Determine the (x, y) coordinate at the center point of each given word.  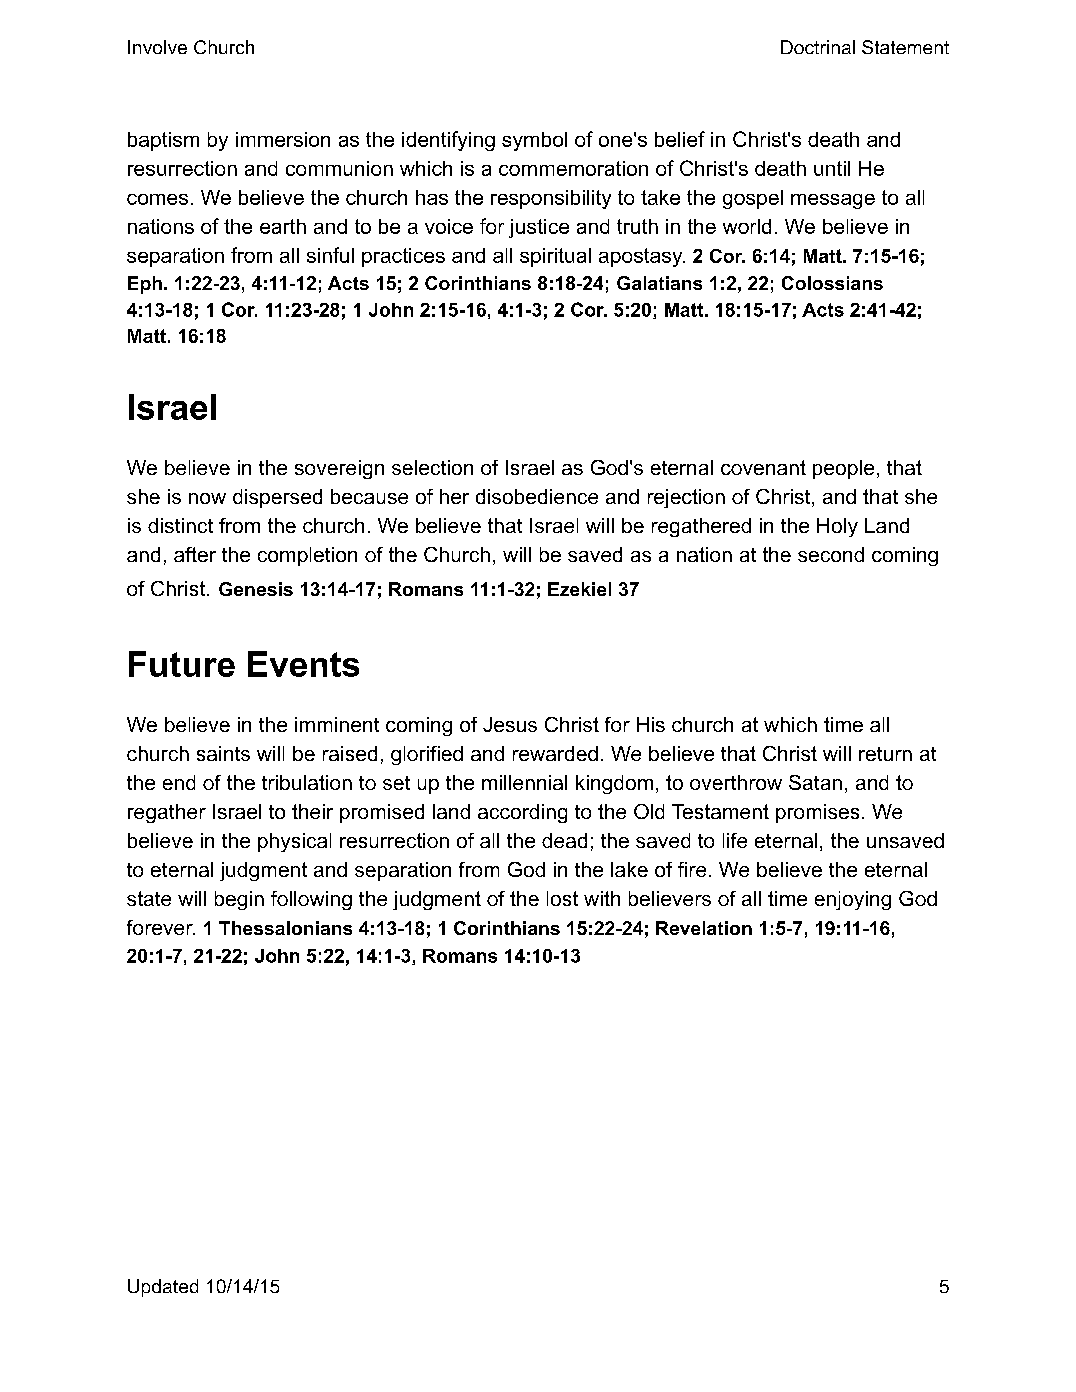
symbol (534, 141)
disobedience (537, 496)
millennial (524, 782)
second (831, 554)
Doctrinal (818, 47)
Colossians (832, 283)
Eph (145, 285)
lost (562, 898)
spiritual (555, 257)
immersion (283, 139)
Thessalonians (285, 928)
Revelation (704, 928)
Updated (163, 1288)
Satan (815, 782)
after (195, 554)
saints (223, 753)
